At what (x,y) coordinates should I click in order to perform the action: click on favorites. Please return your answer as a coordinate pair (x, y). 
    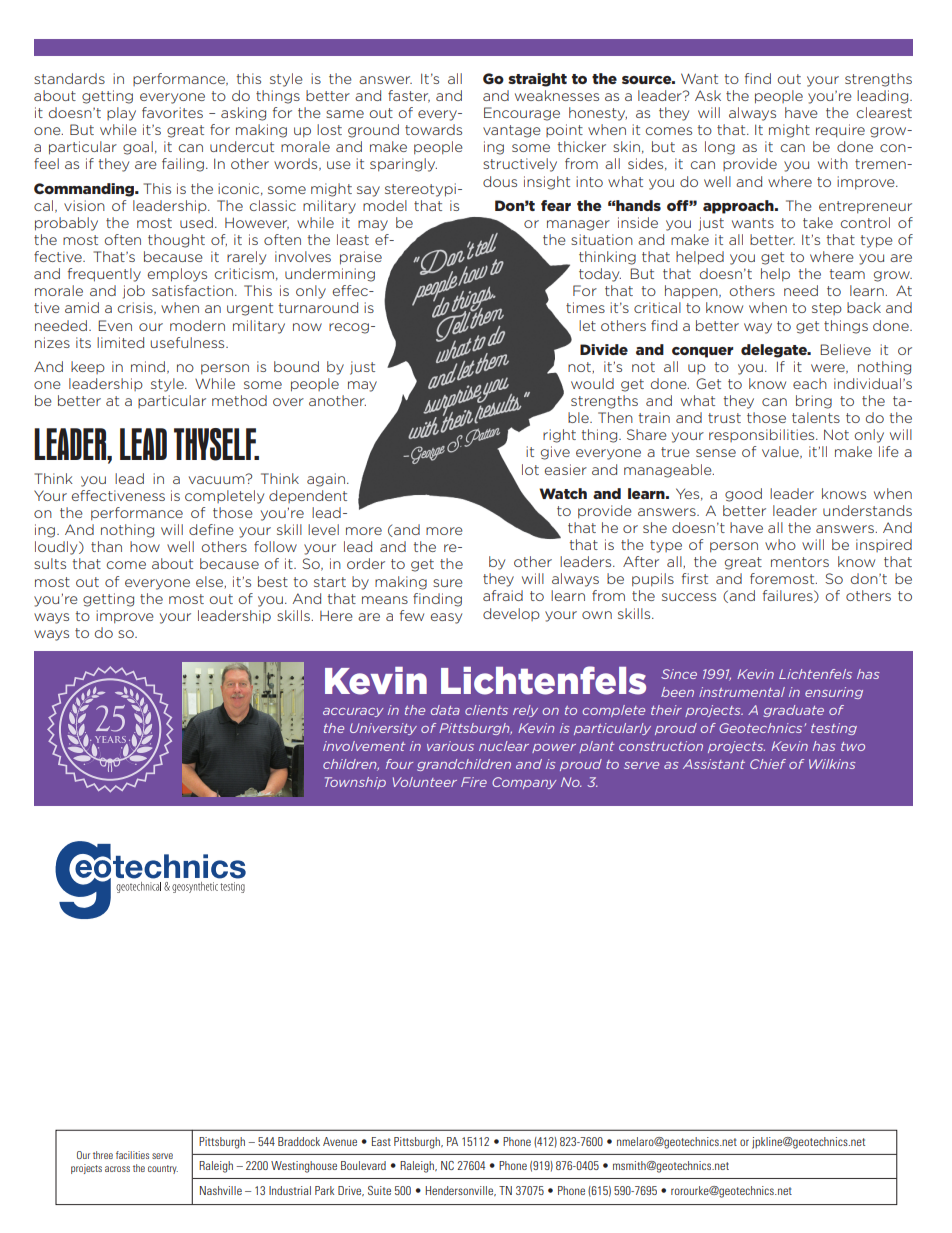
    Looking at the image, I should click on (172, 112).
